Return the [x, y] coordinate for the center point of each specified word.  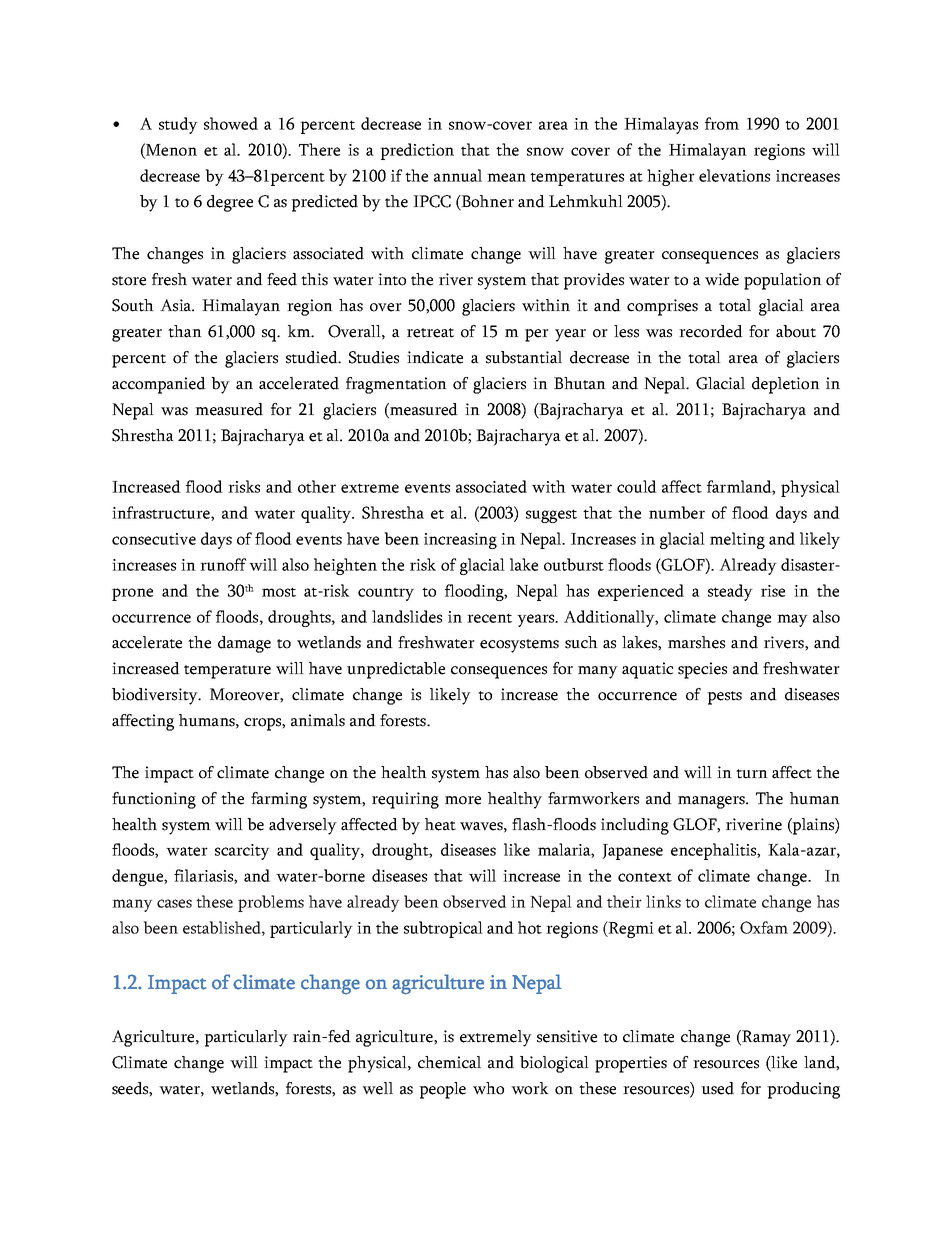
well [377, 1088]
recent [489, 618]
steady [730, 592]
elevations [734, 175]
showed [231, 123]
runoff [223, 564]
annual [458, 175]
